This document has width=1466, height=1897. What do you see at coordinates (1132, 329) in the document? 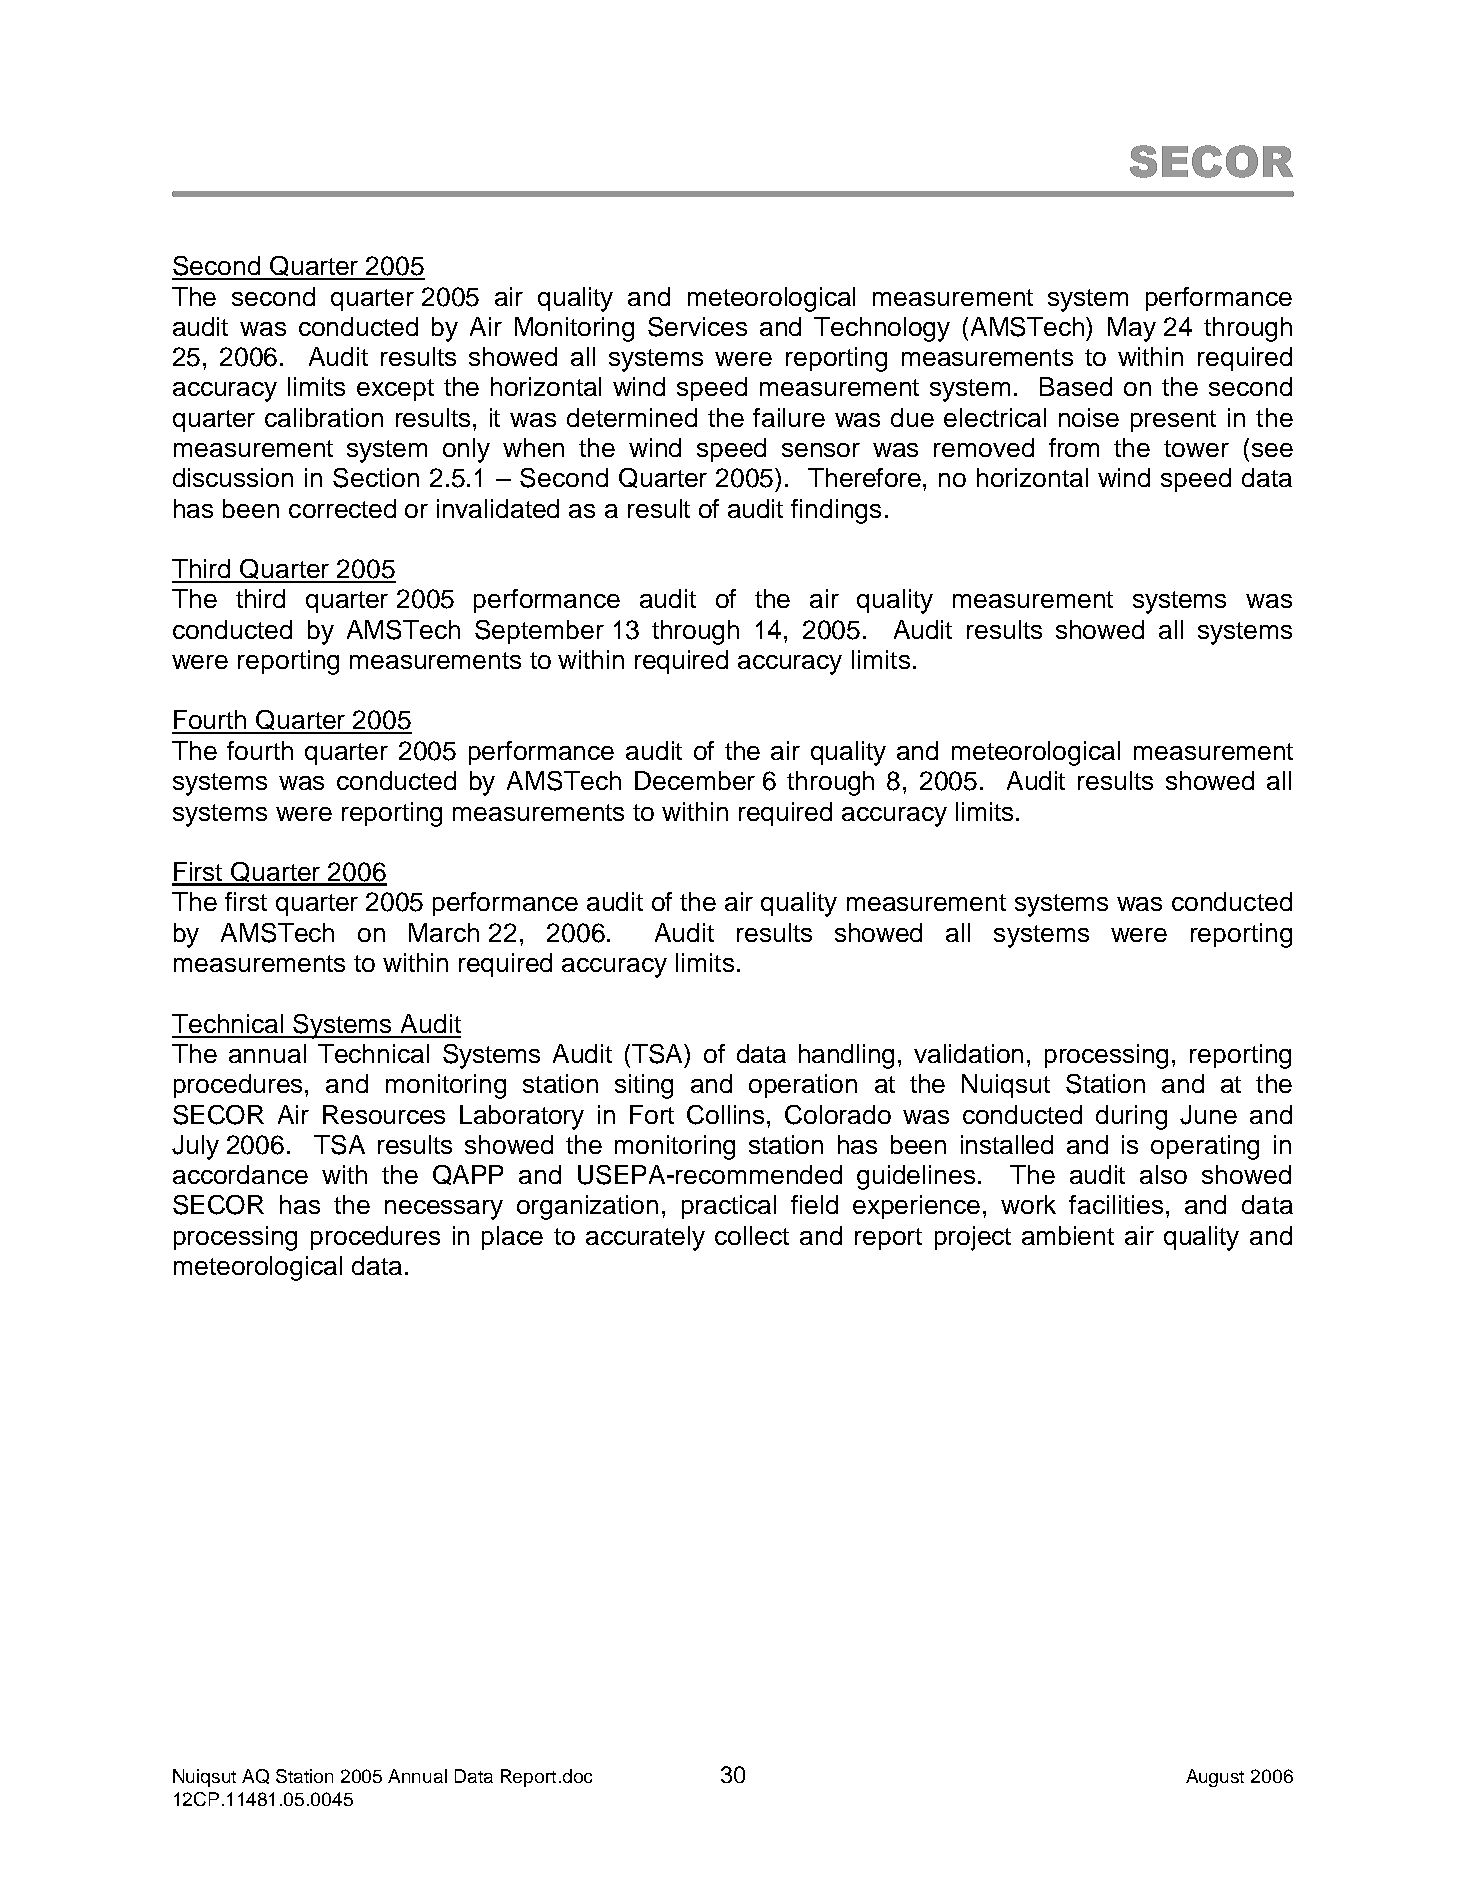
I see `May` at bounding box center [1132, 329].
